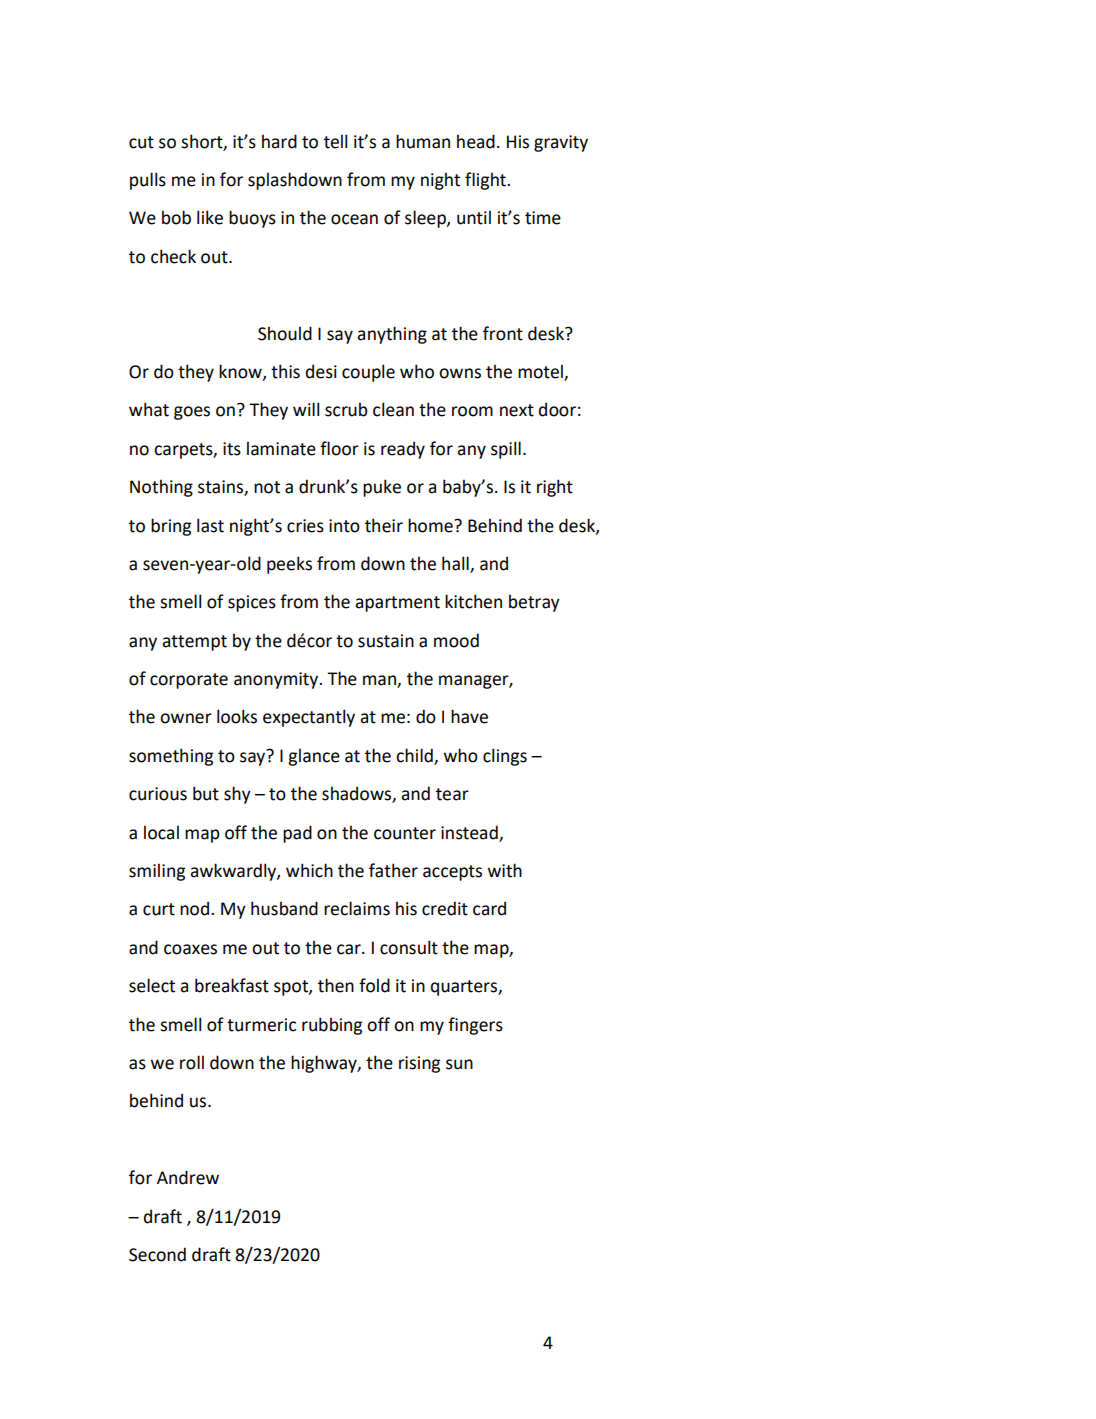 The width and height of the screenshot is (1096, 1419). Describe the element at coordinates (332, 1026) in the screenshot. I see `rubbing` at that location.
